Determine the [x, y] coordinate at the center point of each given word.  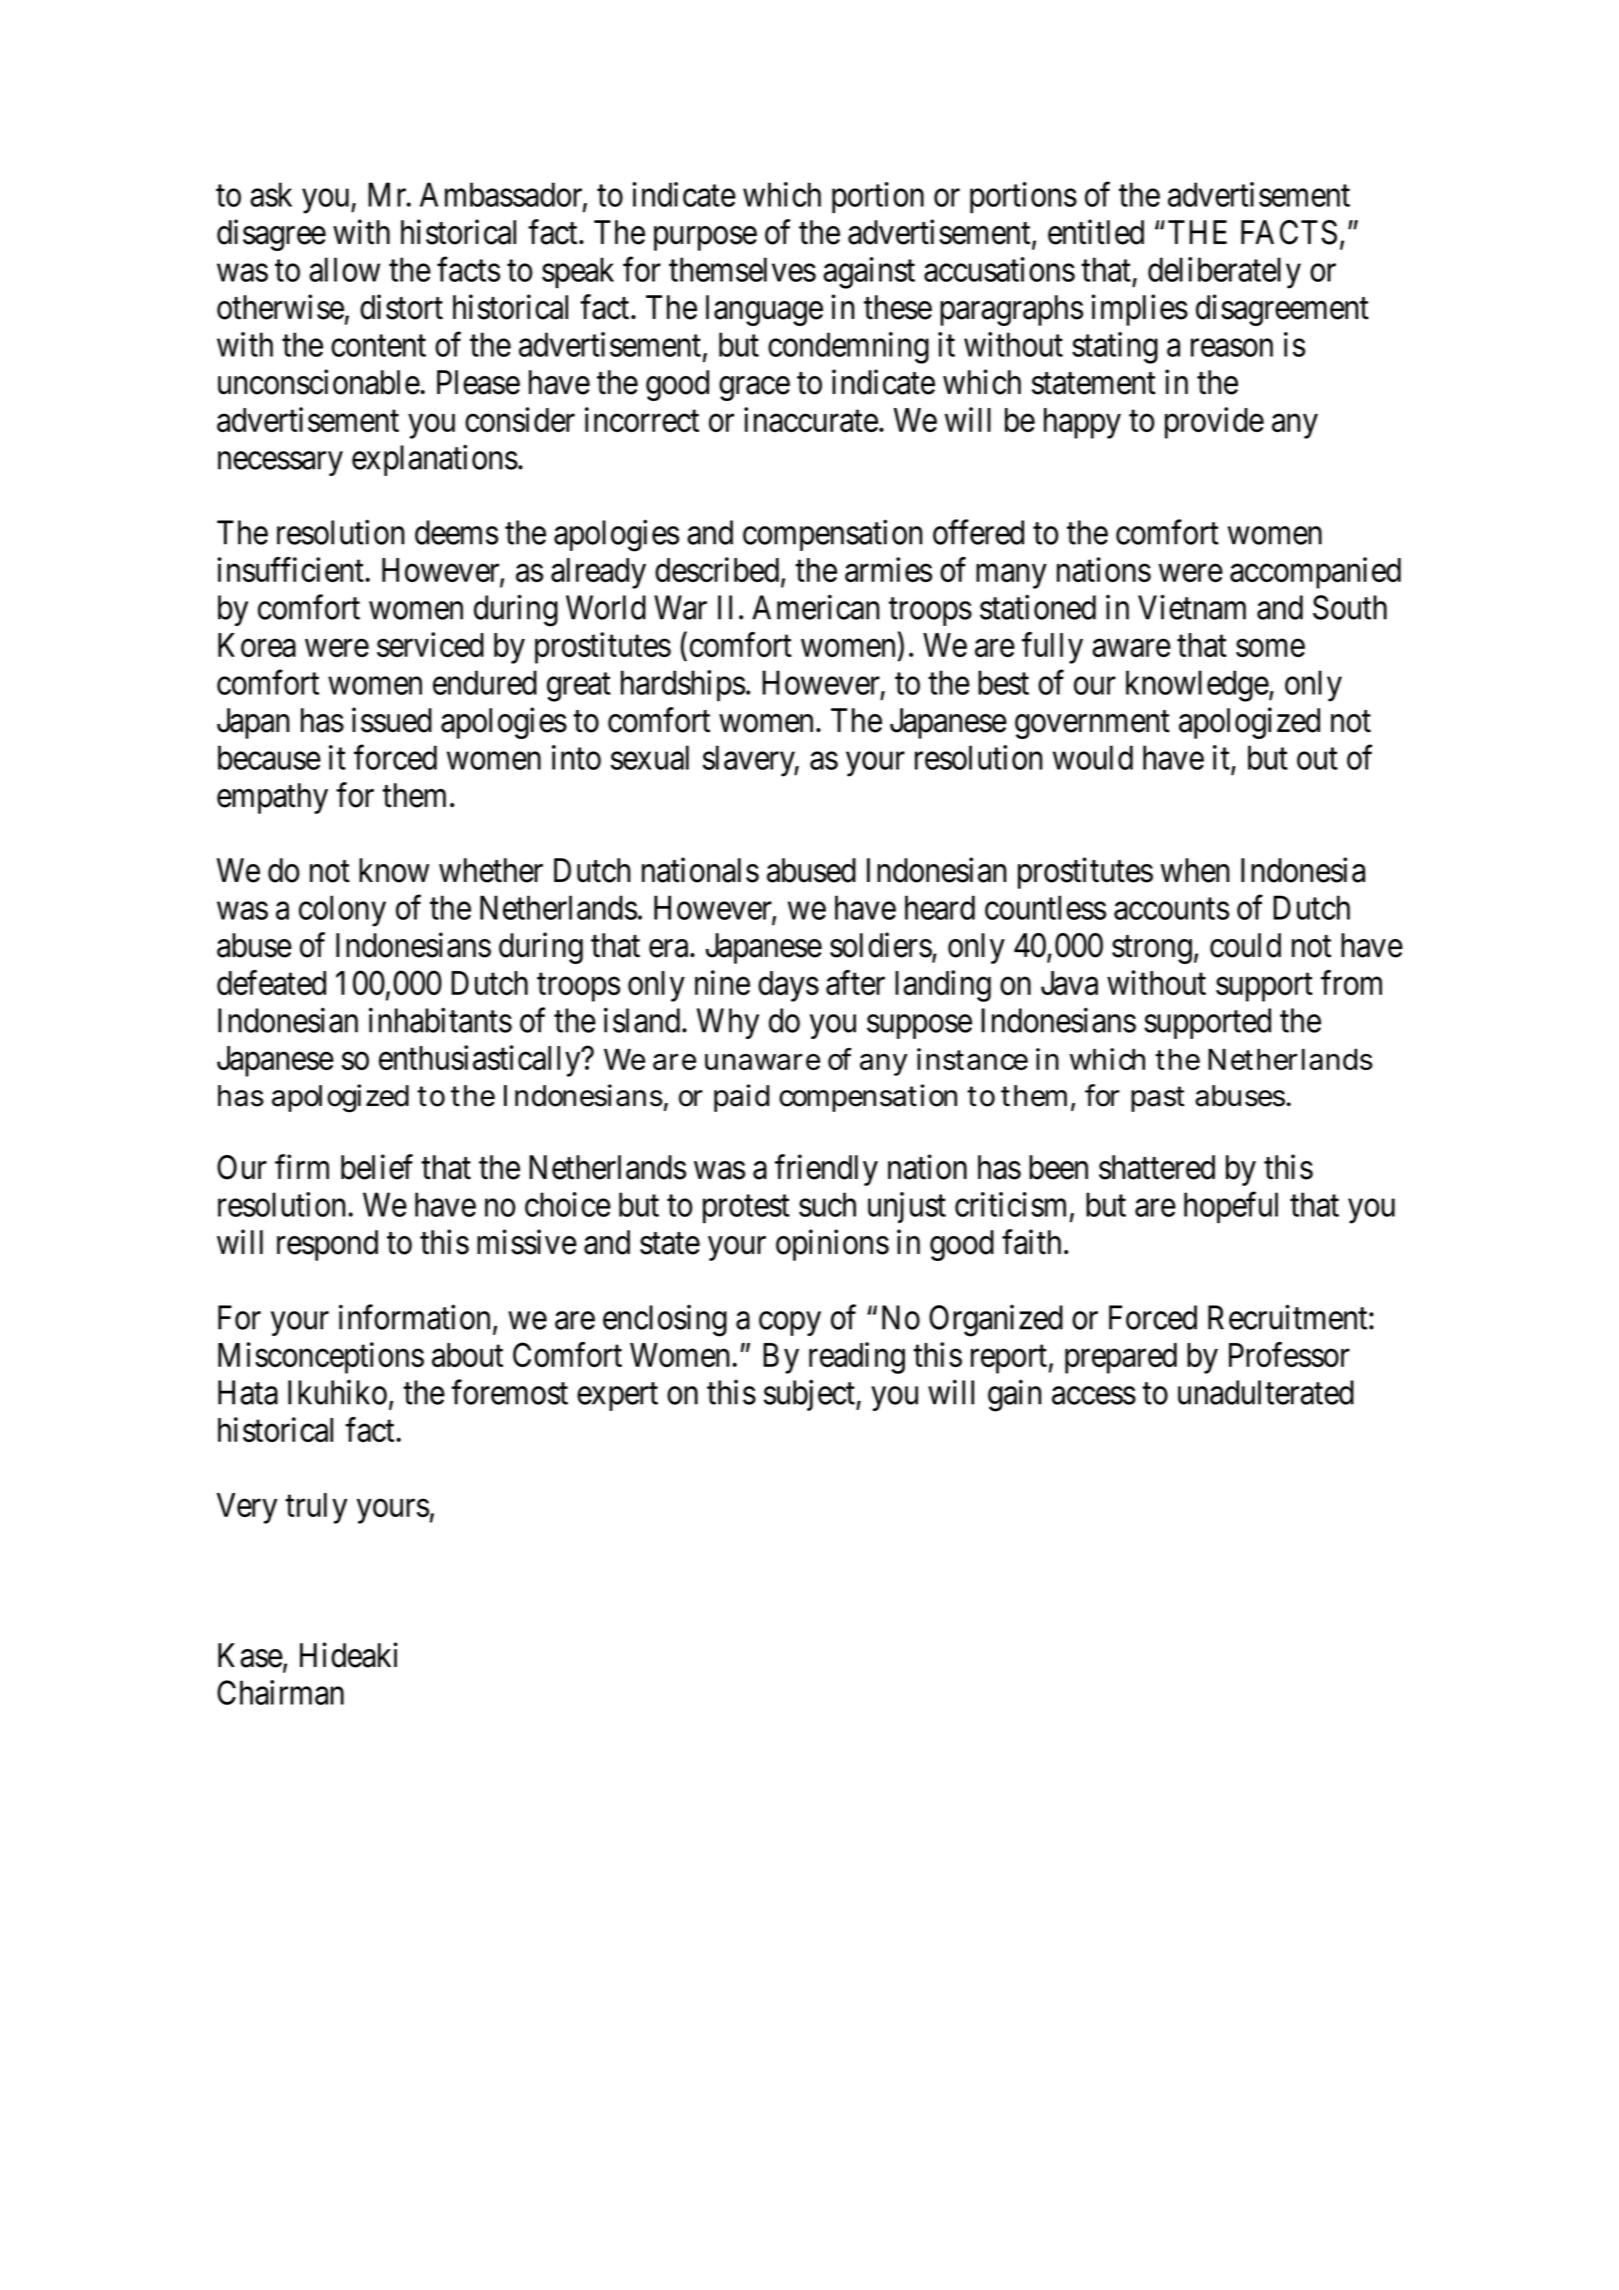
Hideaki [349, 1655]
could [1245, 945]
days [788, 986]
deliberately [1224, 273]
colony [342, 911]
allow [344, 269]
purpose [705, 239]
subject [810, 1395]
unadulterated [1266, 1392]
